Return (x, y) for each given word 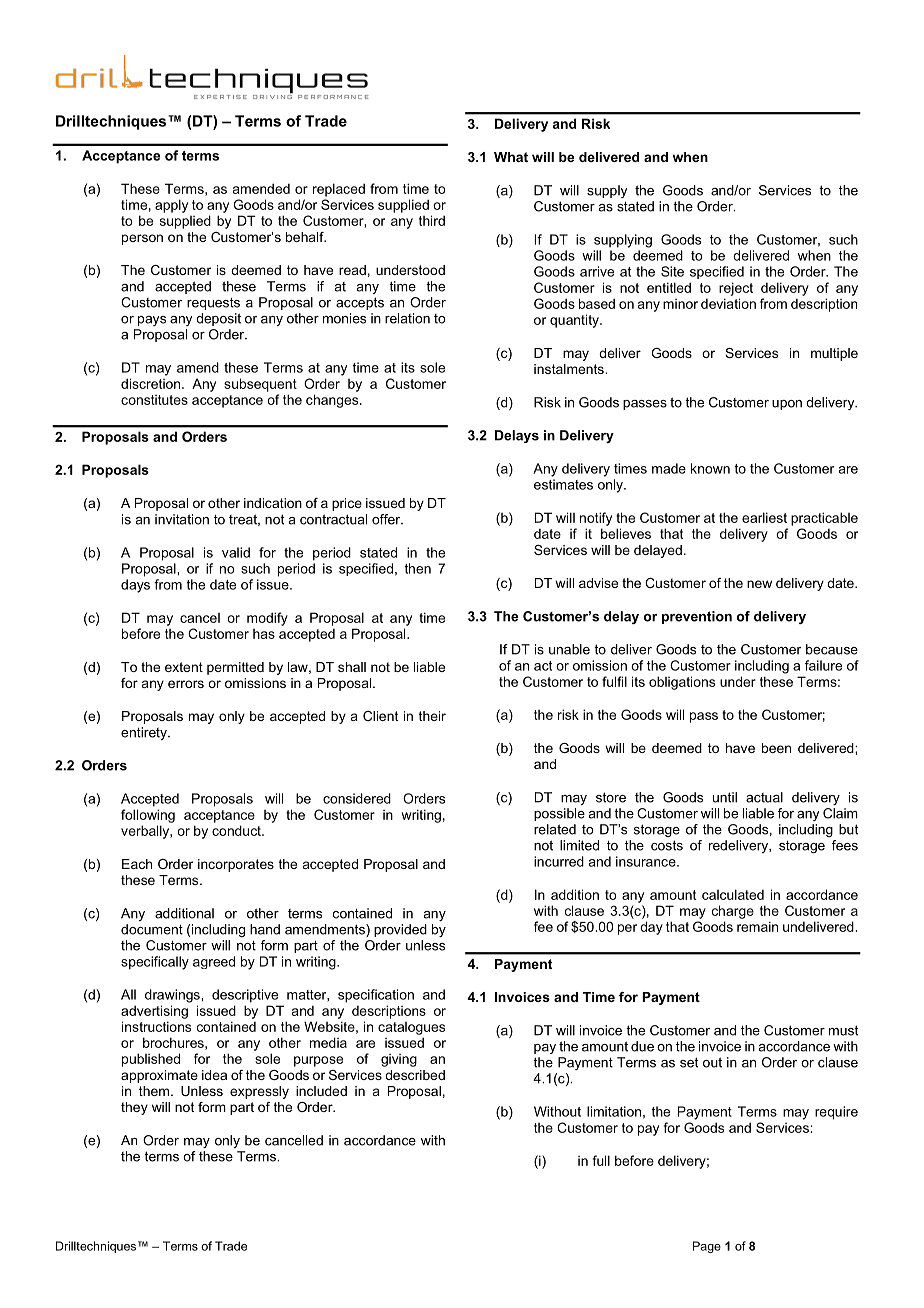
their (432, 716)
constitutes (154, 400)
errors (186, 684)
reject (736, 289)
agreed (214, 962)
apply (171, 206)
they (134, 1108)
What (511, 157)
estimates (563, 484)
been (776, 748)
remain (757, 926)
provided (400, 930)
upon (787, 405)
